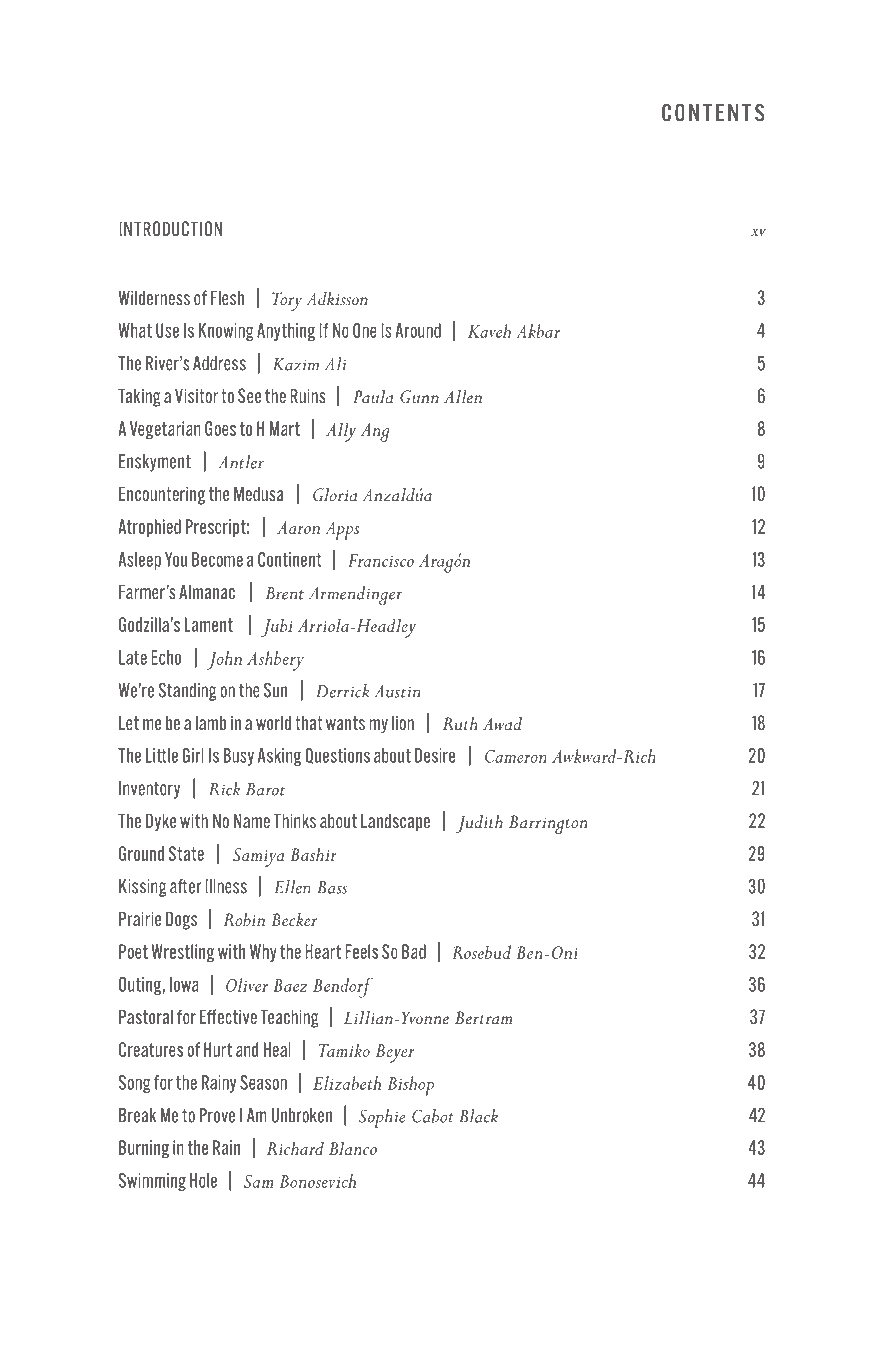 This document has height=1345, width=896. Describe the element at coordinates (548, 824) in the document. I see `Barrington` at that location.
